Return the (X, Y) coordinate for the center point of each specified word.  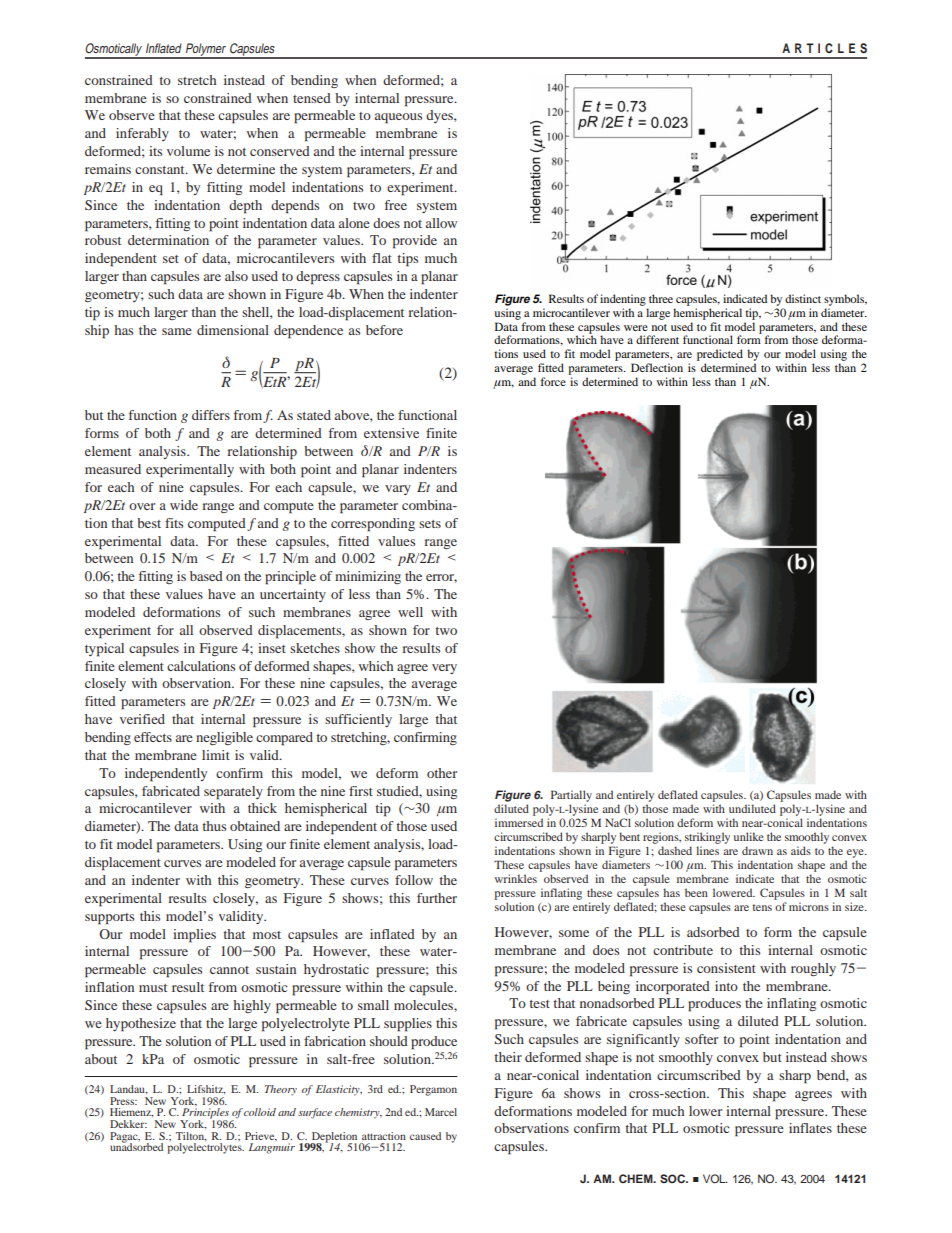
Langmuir (272, 1147)
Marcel (441, 1112)
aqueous (398, 118)
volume (188, 151)
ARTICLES (824, 48)
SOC (673, 1179)
